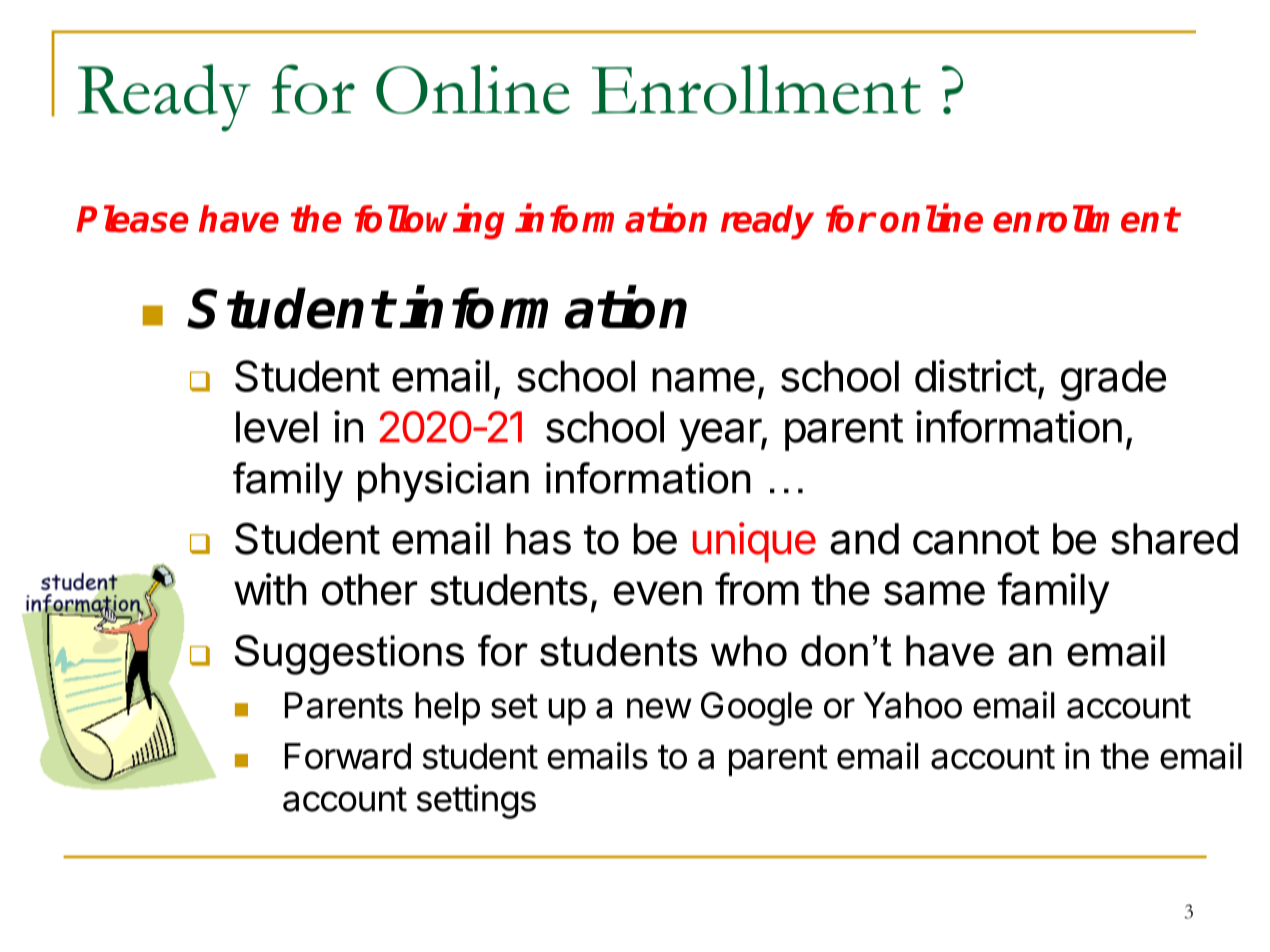 Image resolution: width=1270 pixels, height=952 pixels. Describe the element at coordinates (976, 375) in the page. I see `district` at that location.
